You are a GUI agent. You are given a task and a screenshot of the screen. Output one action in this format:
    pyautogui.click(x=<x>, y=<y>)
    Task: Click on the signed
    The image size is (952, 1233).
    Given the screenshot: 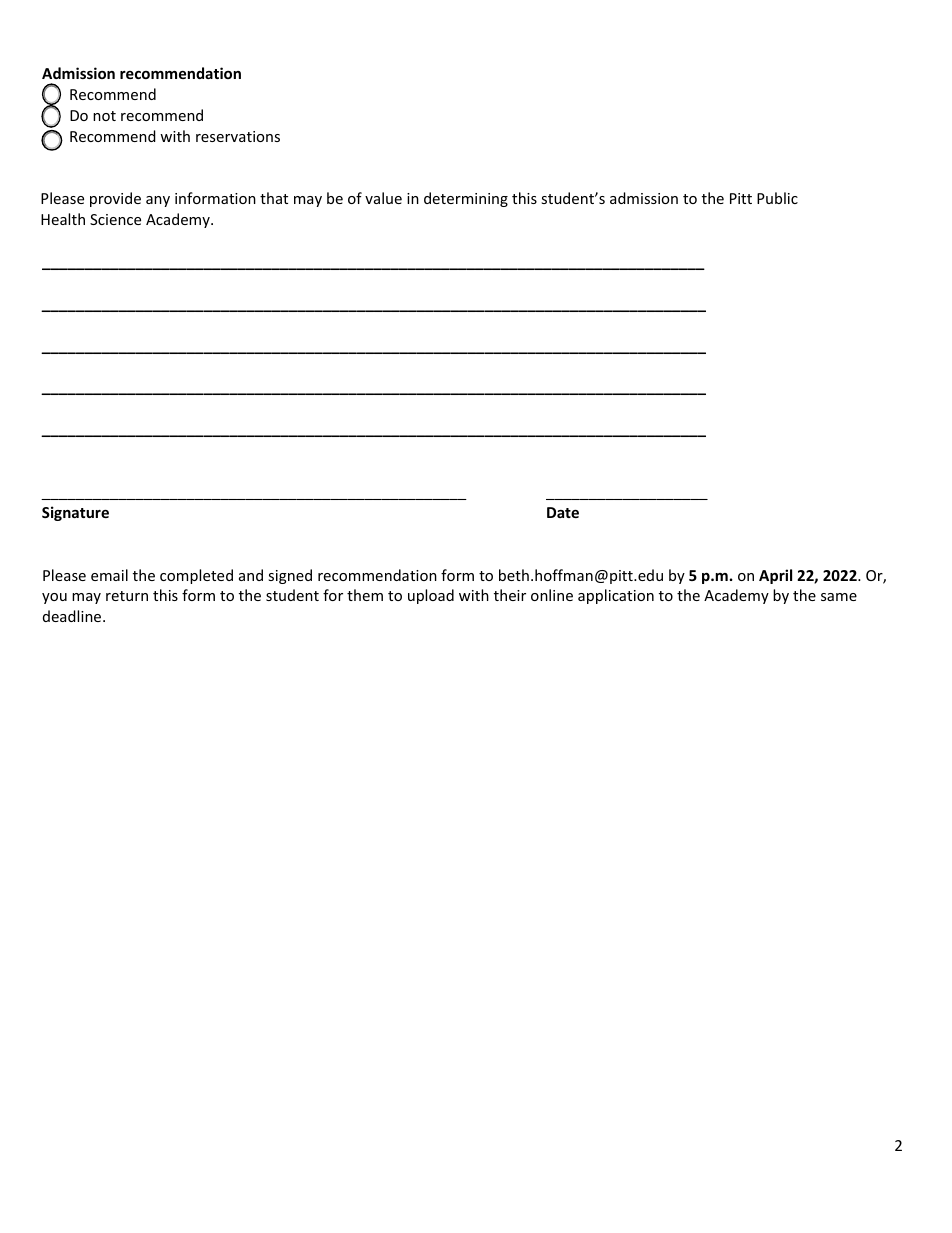 What is the action you would take?
    pyautogui.click(x=290, y=576)
